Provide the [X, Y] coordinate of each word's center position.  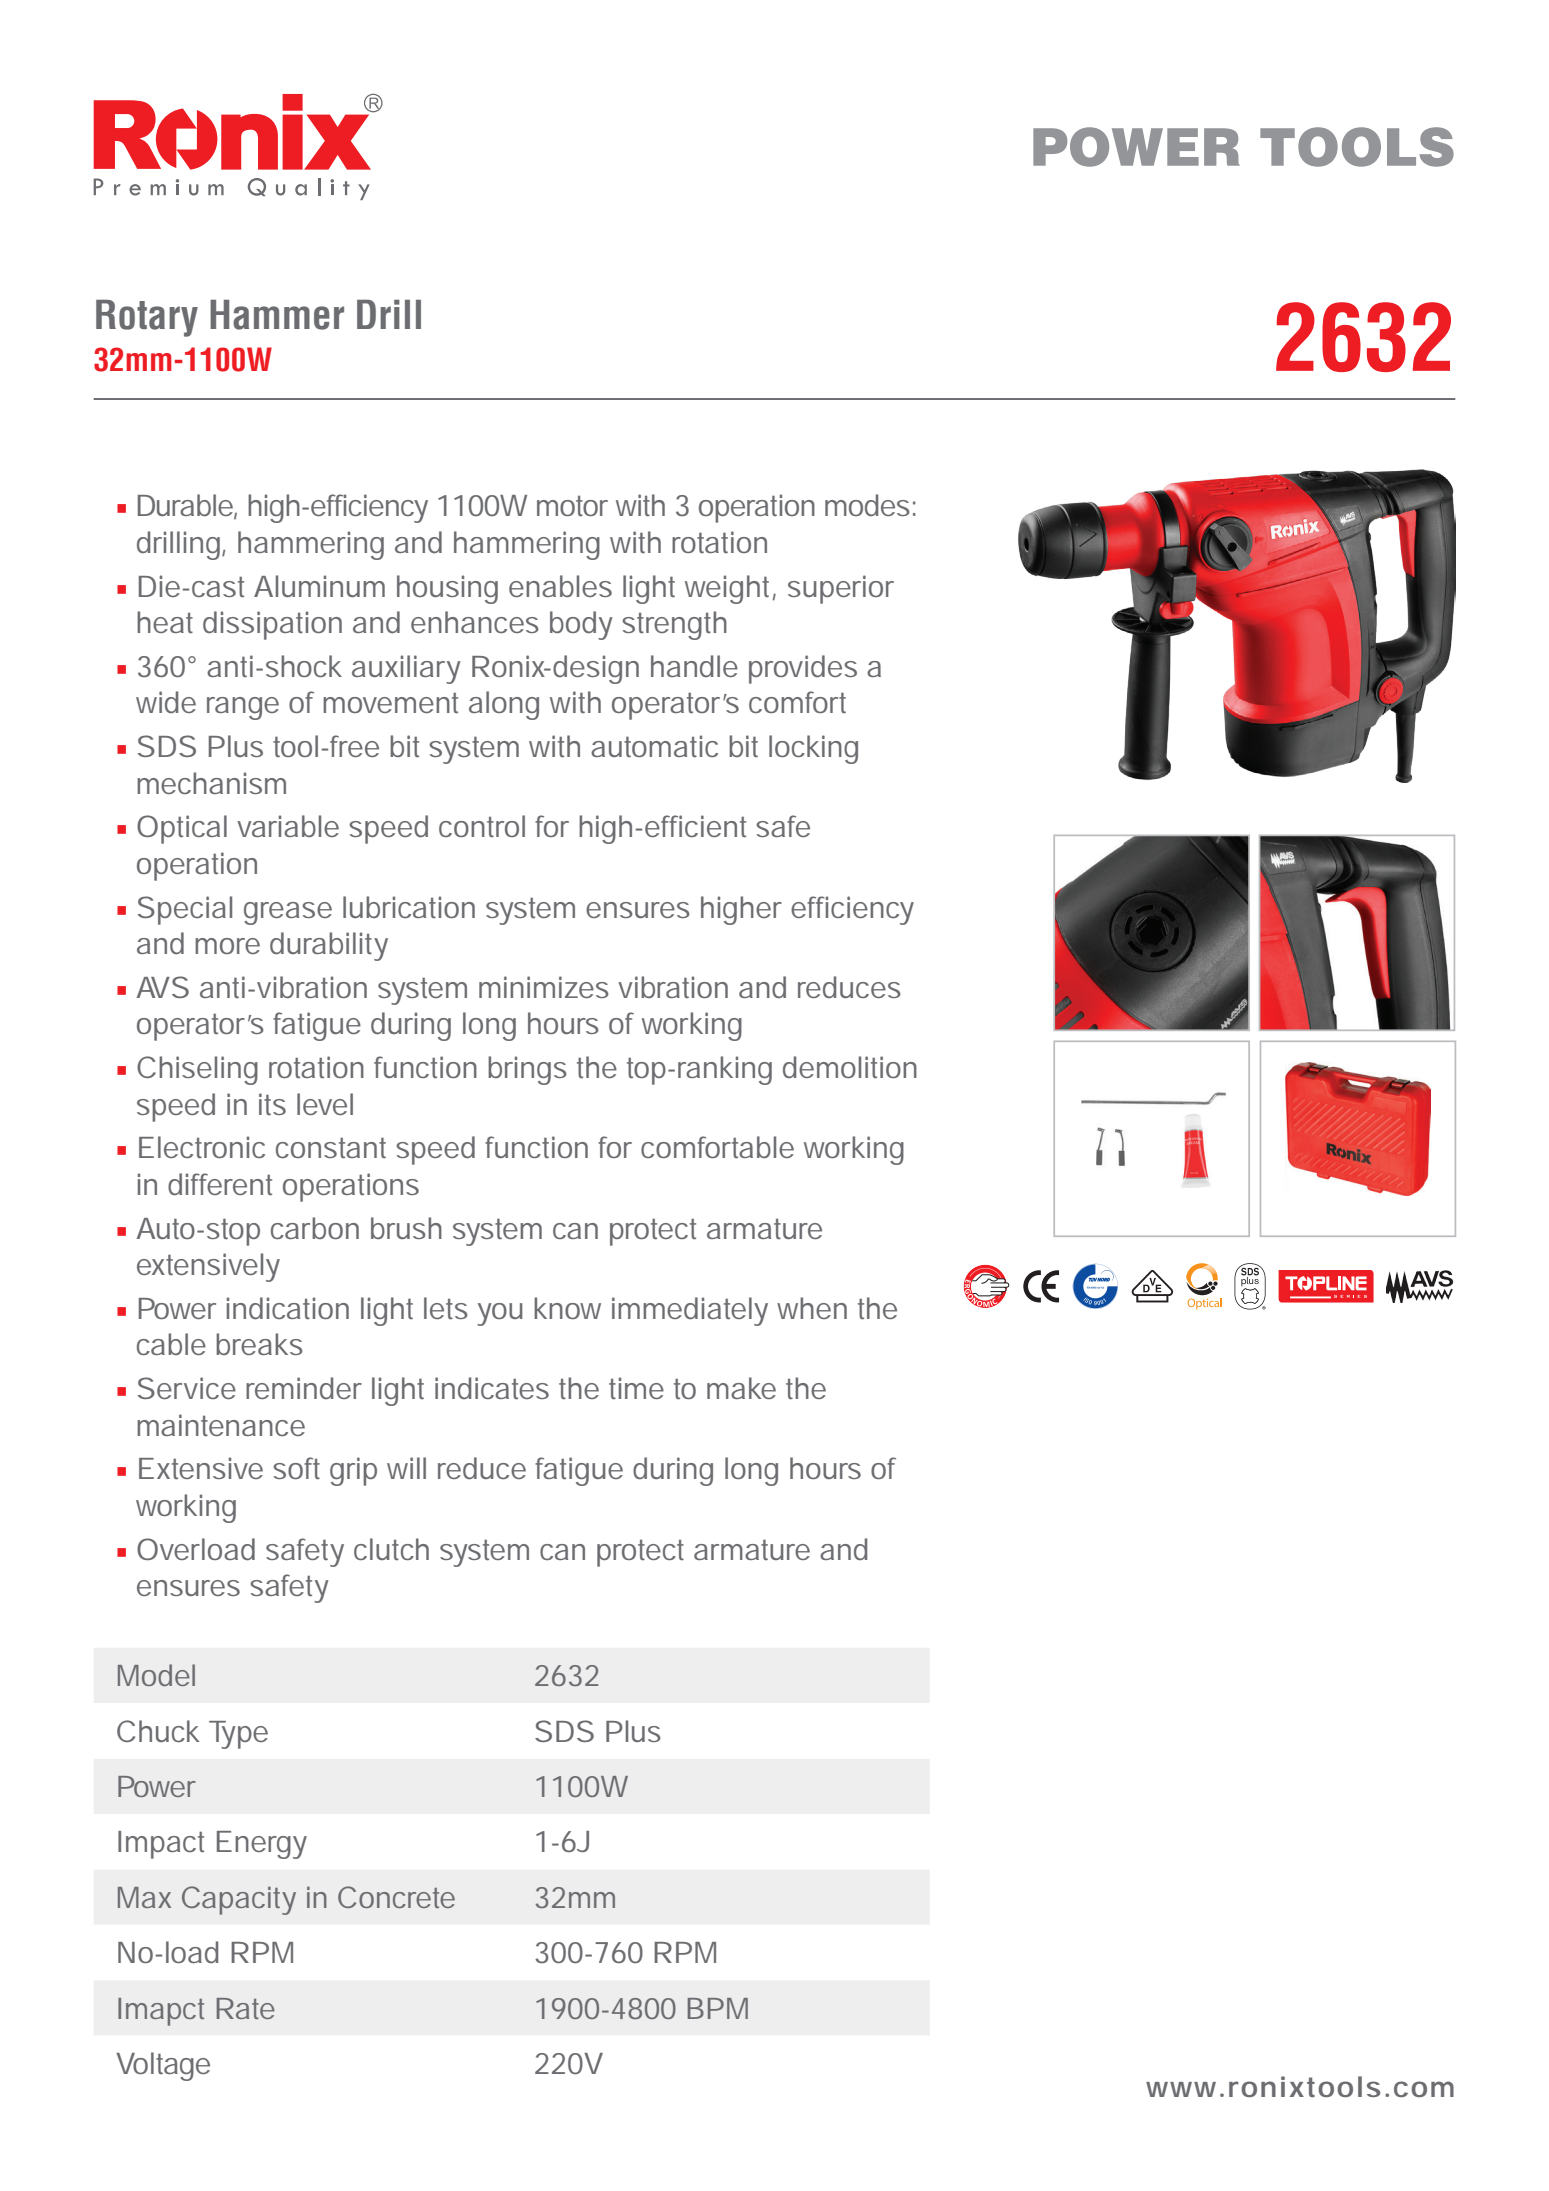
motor [572, 506]
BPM [718, 2008]
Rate [246, 2008]
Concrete [396, 1897]
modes [867, 505]
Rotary [147, 318]
